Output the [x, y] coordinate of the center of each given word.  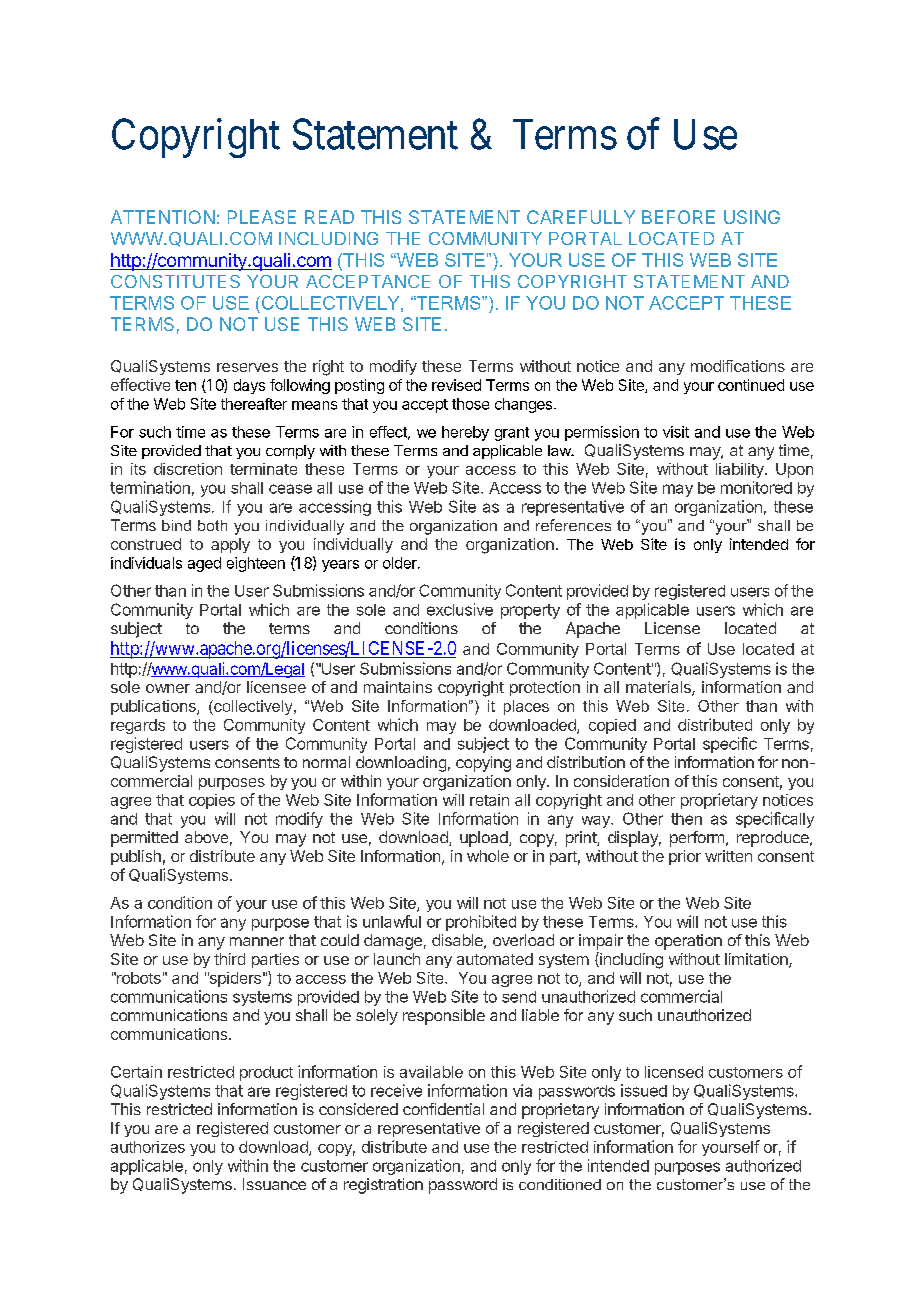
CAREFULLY [581, 217]
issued [644, 1090]
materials [659, 688]
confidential [443, 1109]
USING [752, 217]
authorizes [148, 1147]
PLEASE [262, 217]
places [526, 707]
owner [168, 688]
